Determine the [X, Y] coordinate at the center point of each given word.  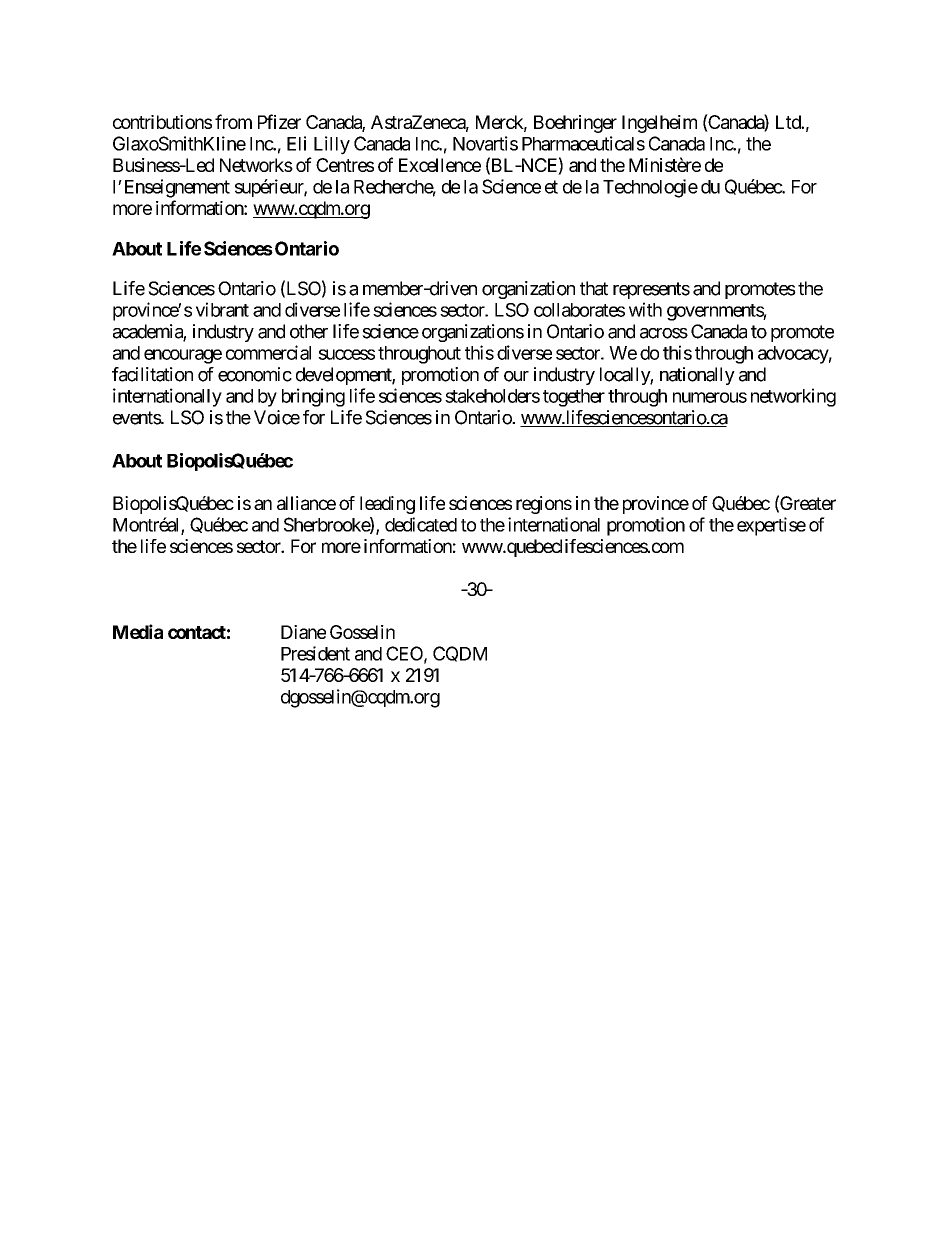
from [233, 121]
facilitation [152, 374]
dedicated [421, 524]
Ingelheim [659, 124]
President [315, 653]
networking [793, 397]
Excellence [440, 165]
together [574, 398]
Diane [303, 632]
